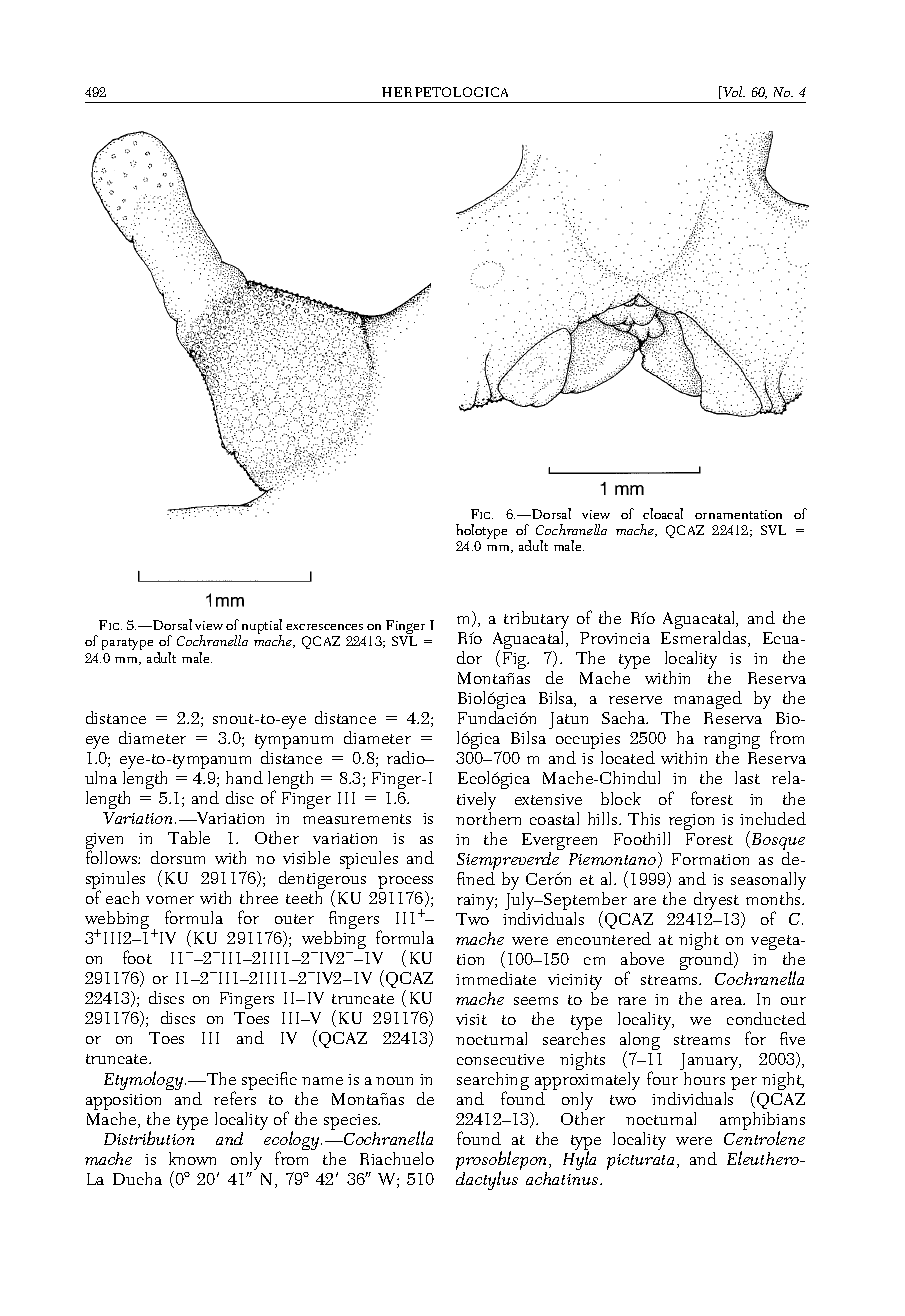 Image resolution: width=905 pixels, height=1316 pixels. Describe the element at coordinates (536, 622) in the page. I see `tributary` at that location.
